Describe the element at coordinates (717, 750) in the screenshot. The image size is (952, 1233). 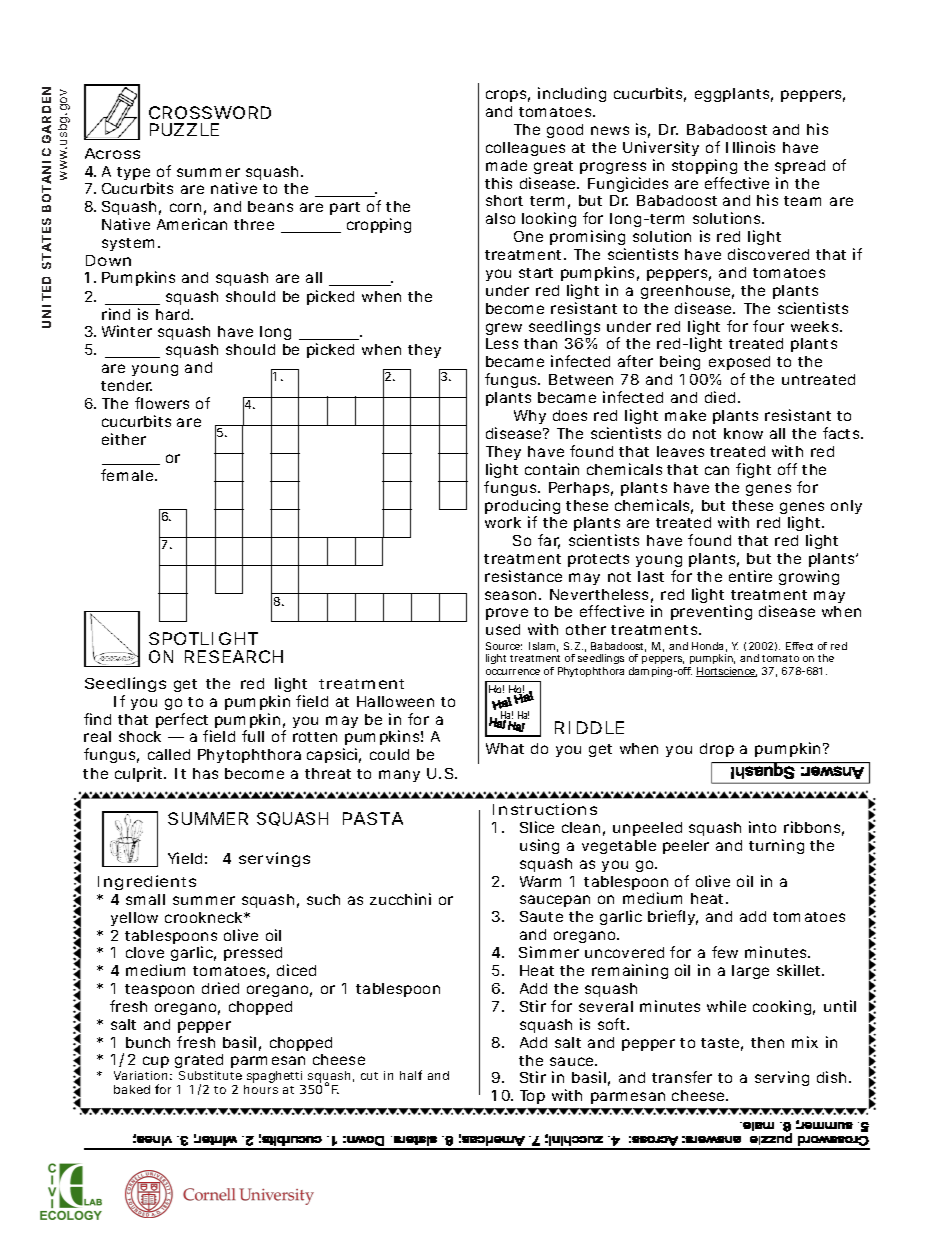
I see `drop` at that location.
